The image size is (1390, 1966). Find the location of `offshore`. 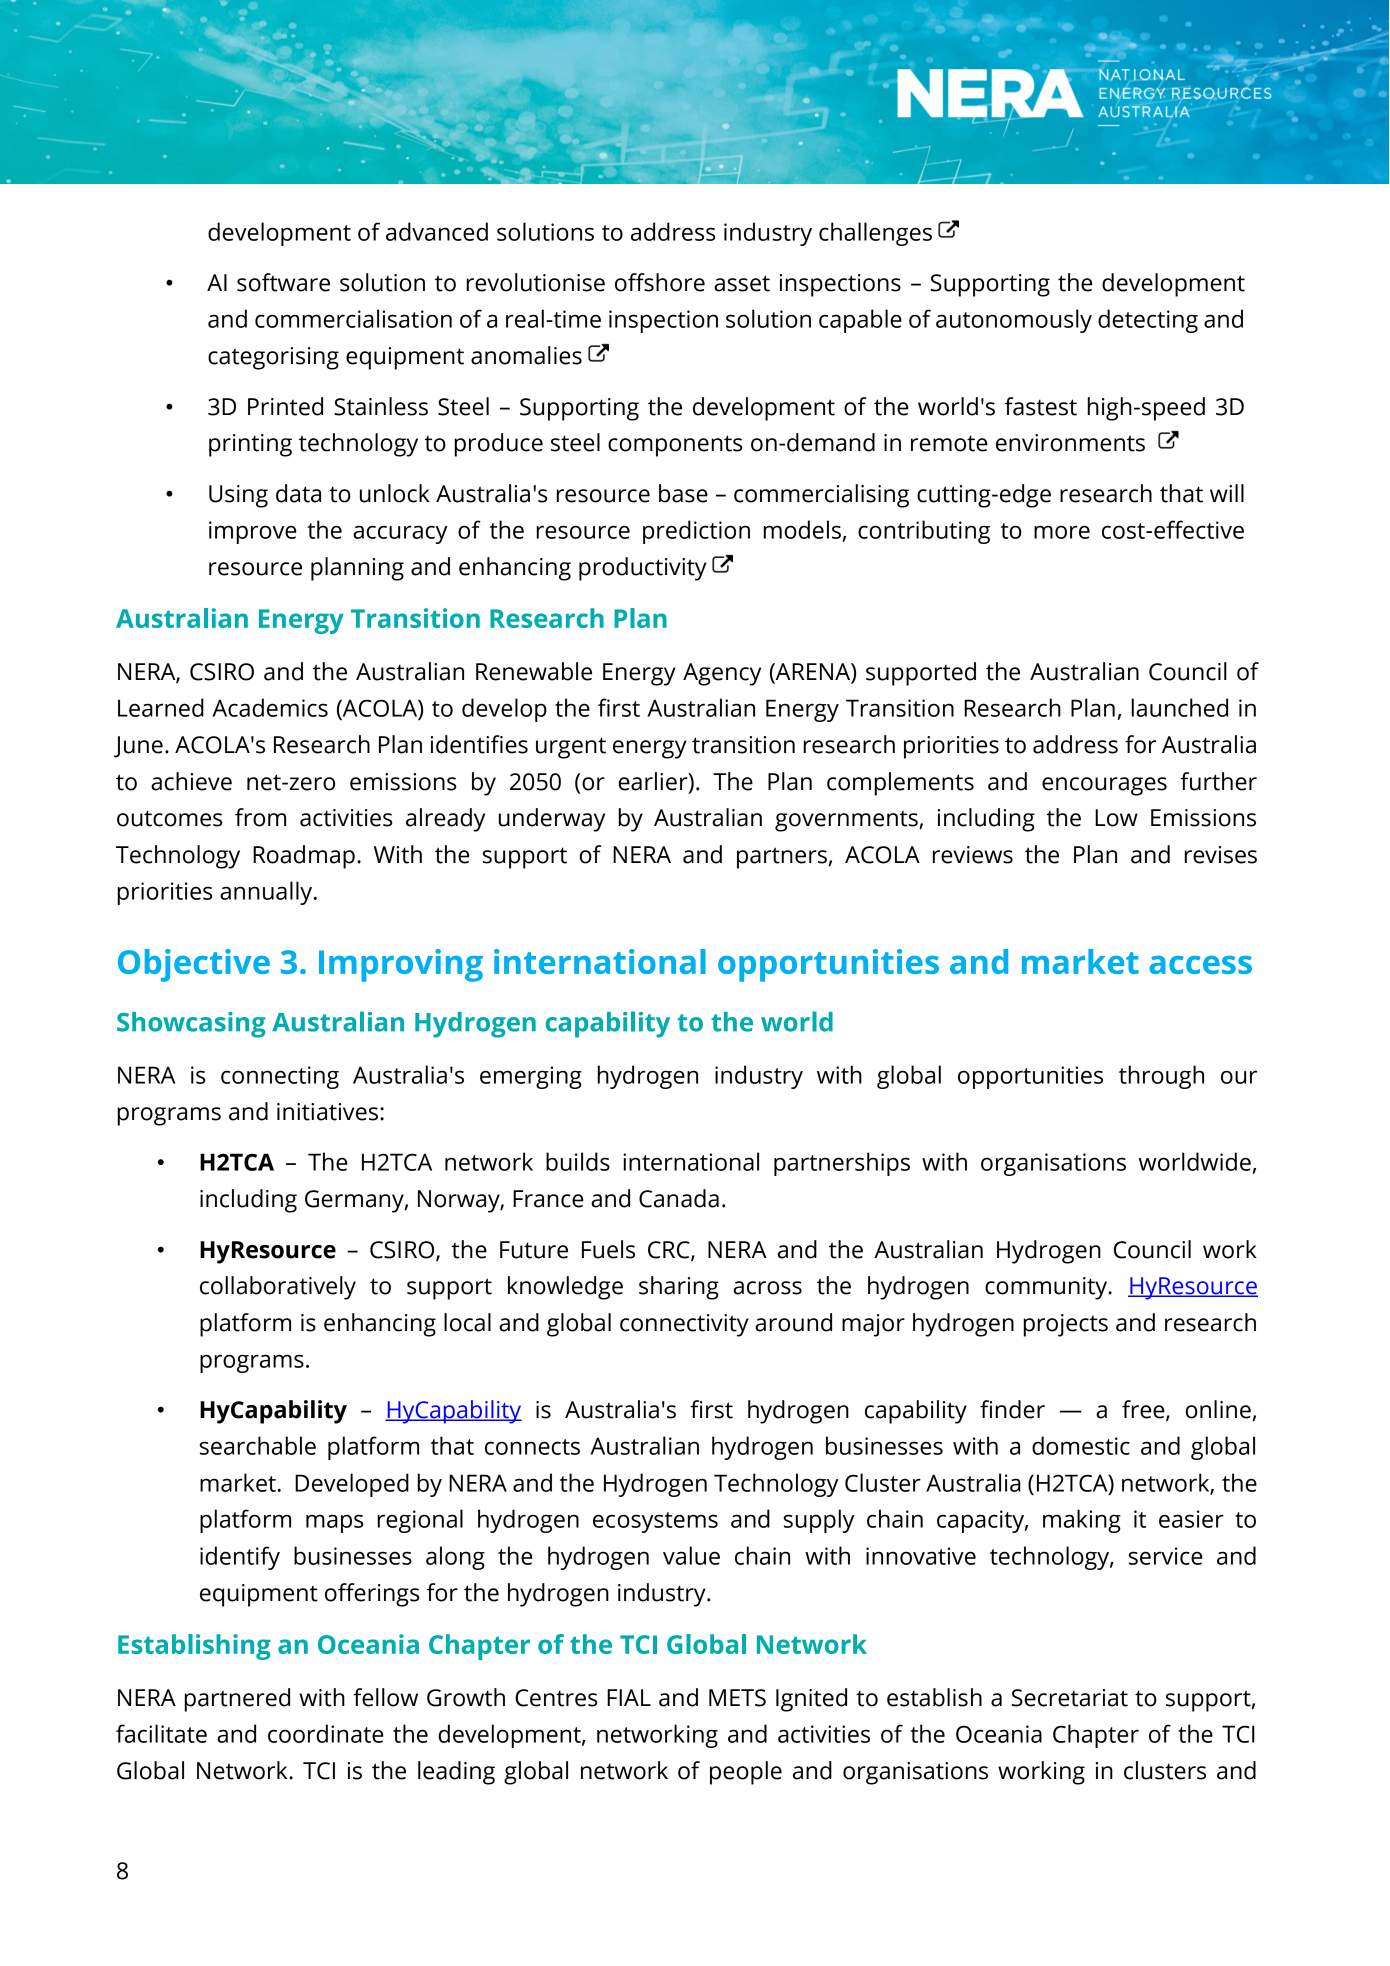

offshore is located at coordinates (660, 282).
